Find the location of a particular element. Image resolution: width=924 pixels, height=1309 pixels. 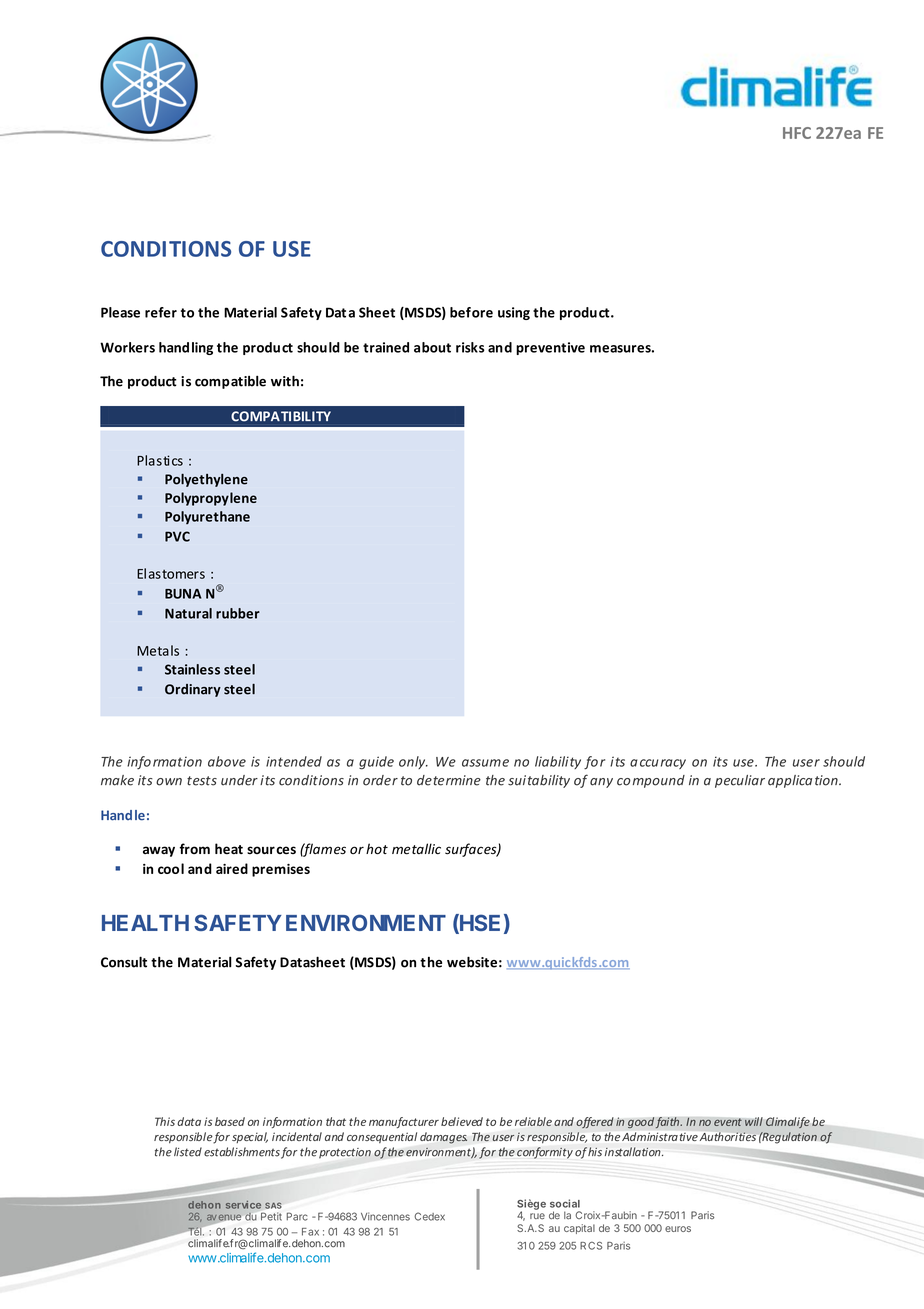

refer is located at coordinates (161, 312).
